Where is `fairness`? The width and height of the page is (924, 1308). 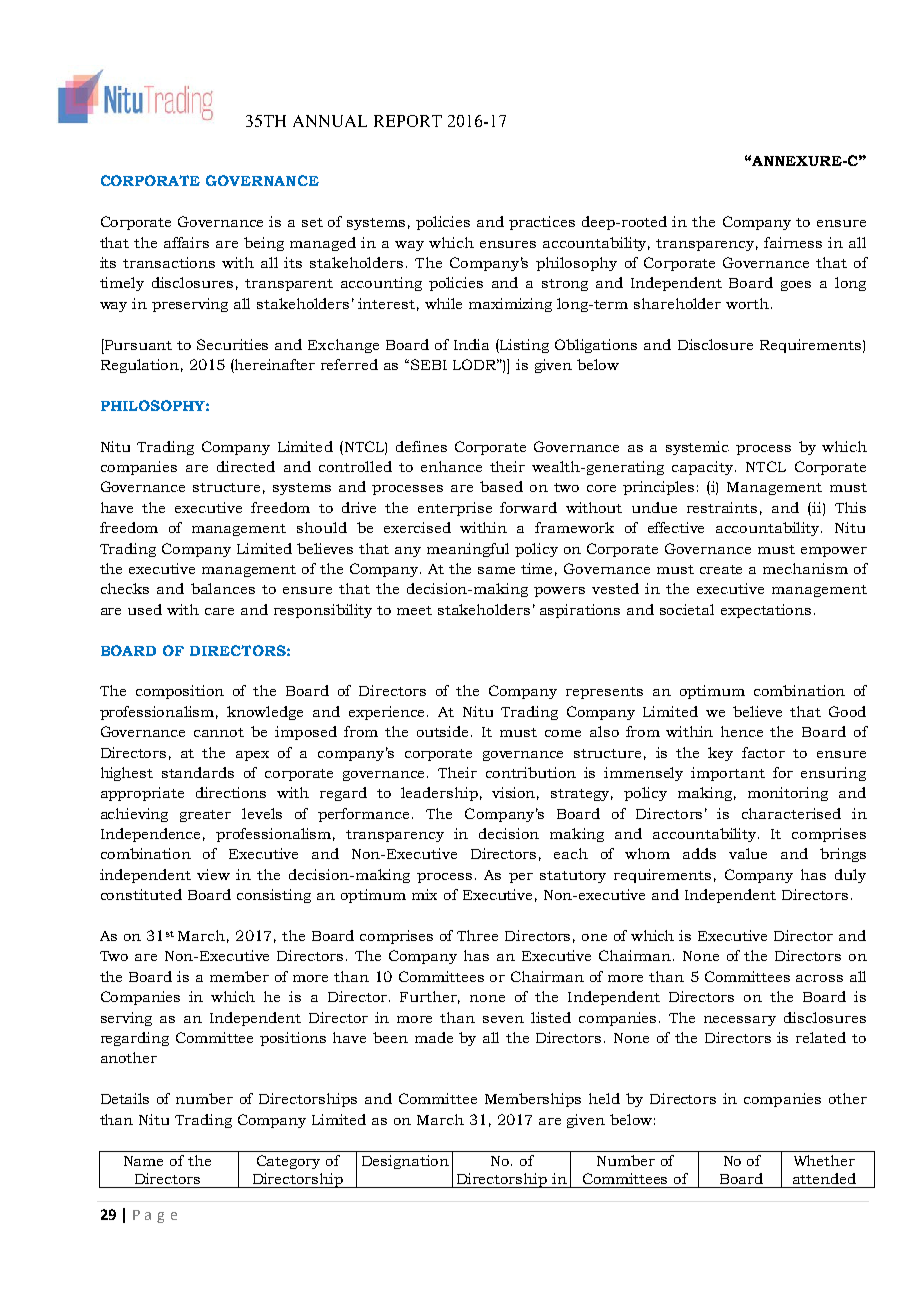 fairness is located at coordinates (793, 242).
